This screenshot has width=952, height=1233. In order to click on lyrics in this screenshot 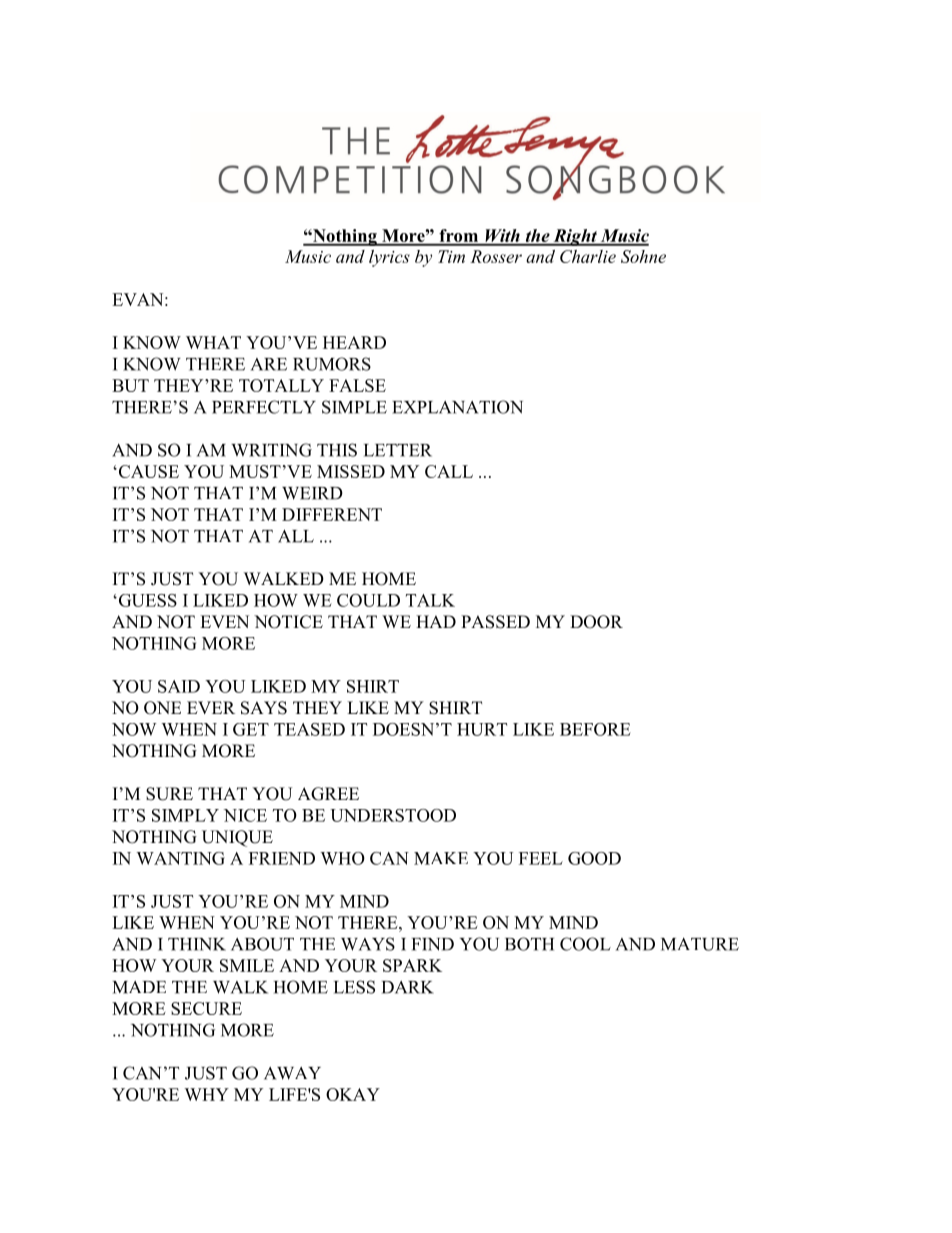, I will do `click(389, 258)`.
